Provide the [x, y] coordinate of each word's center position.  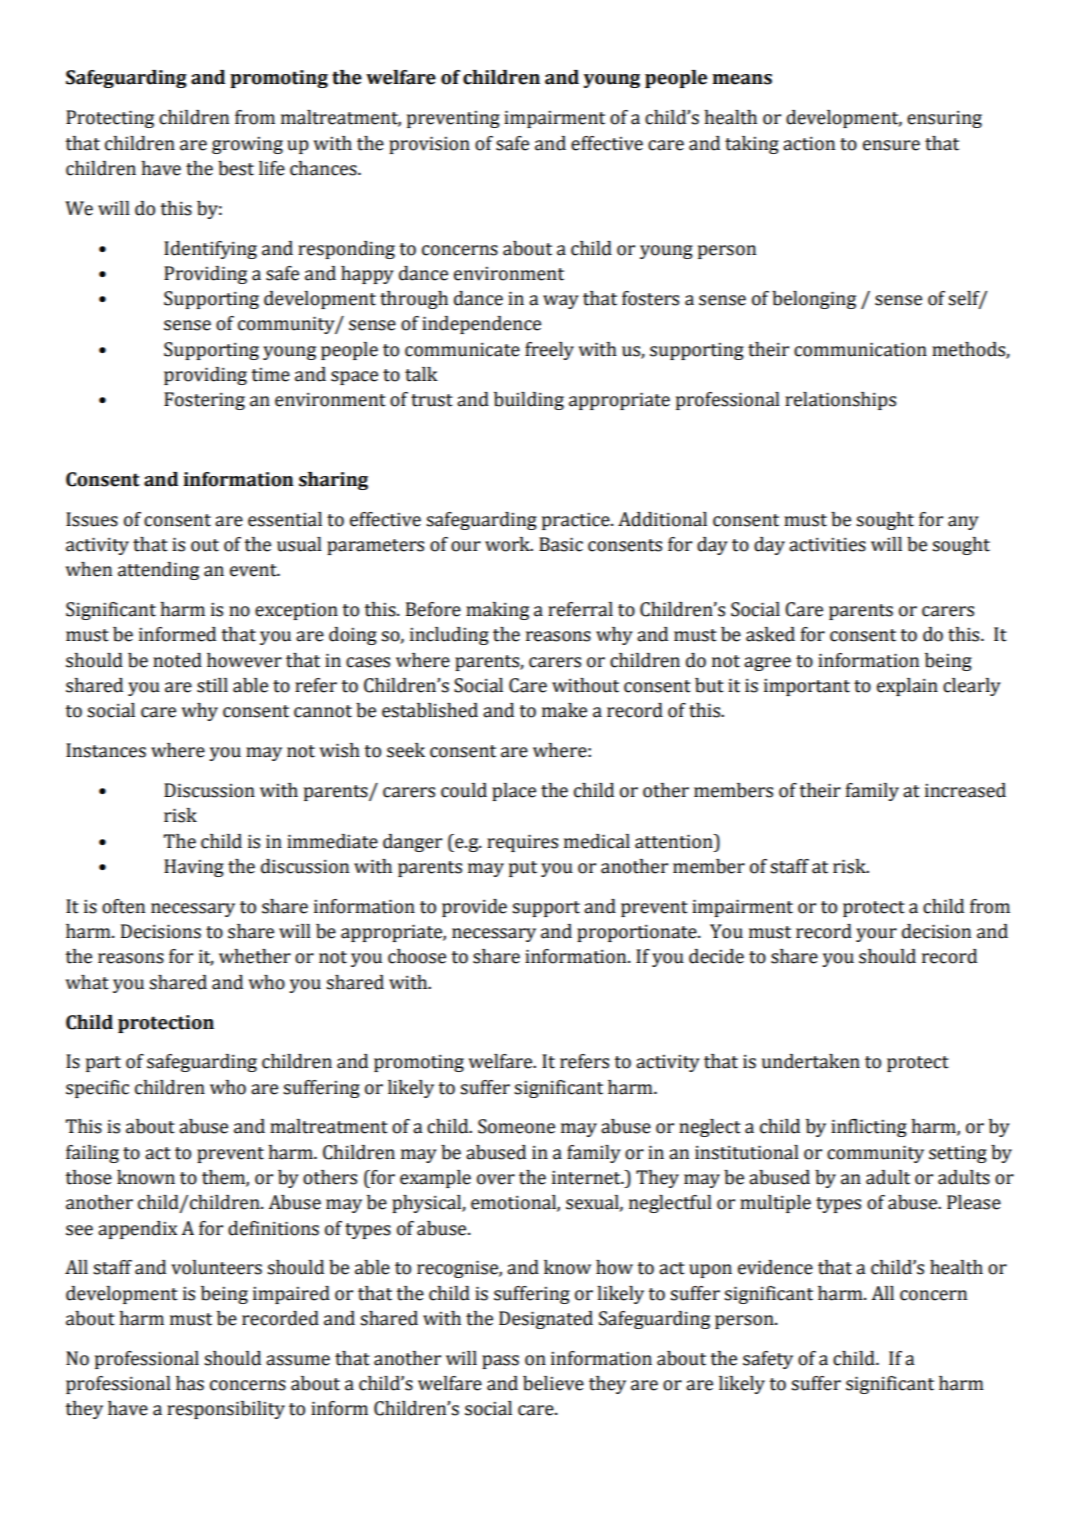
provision [429, 145]
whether [255, 956]
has [190, 1383]
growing [247, 145]
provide [474, 908]
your [876, 935]
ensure [891, 145]
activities [827, 545]
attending [158, 571]
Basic [561, 544]
